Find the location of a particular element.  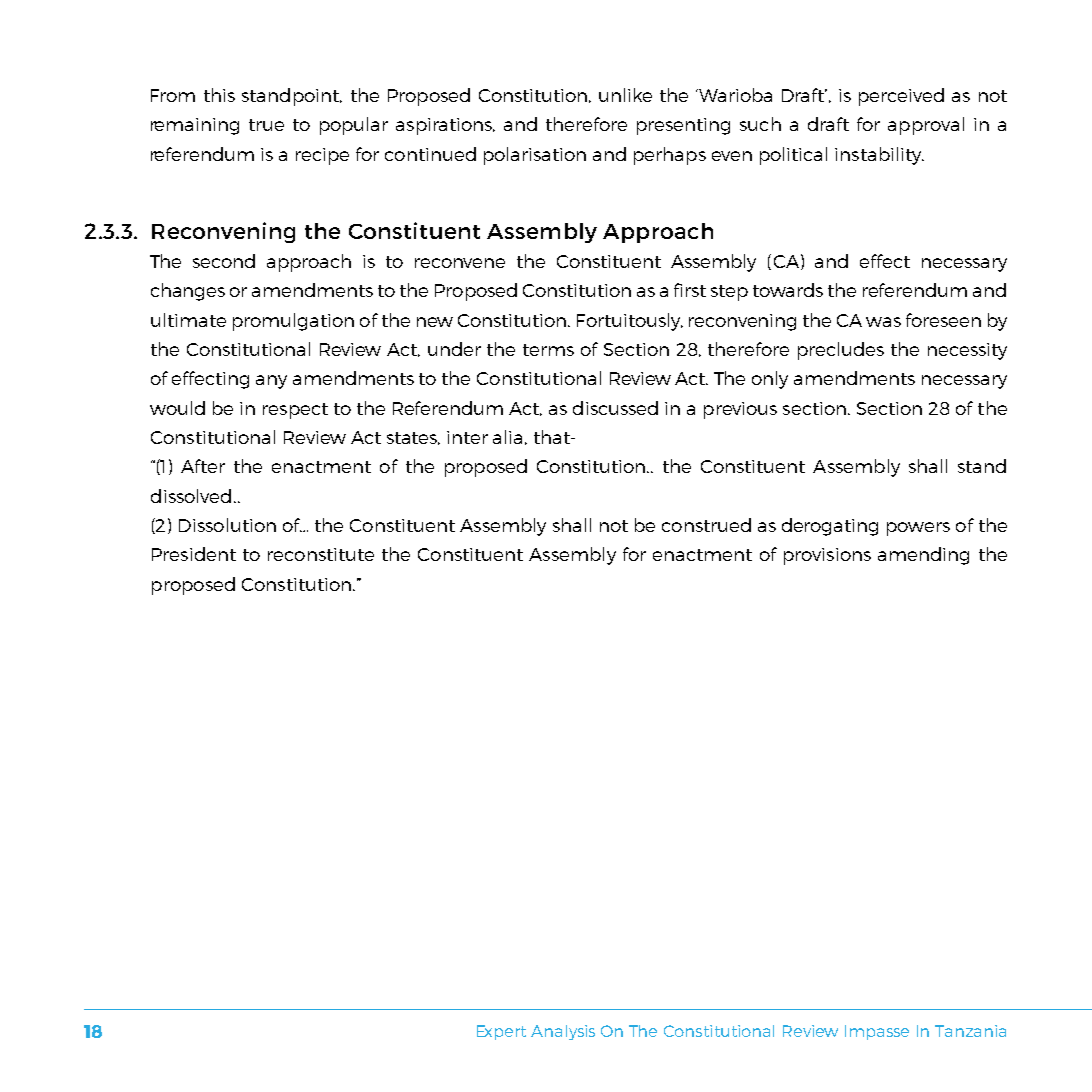

Fortuitously is located at coordinates (630, 322).
